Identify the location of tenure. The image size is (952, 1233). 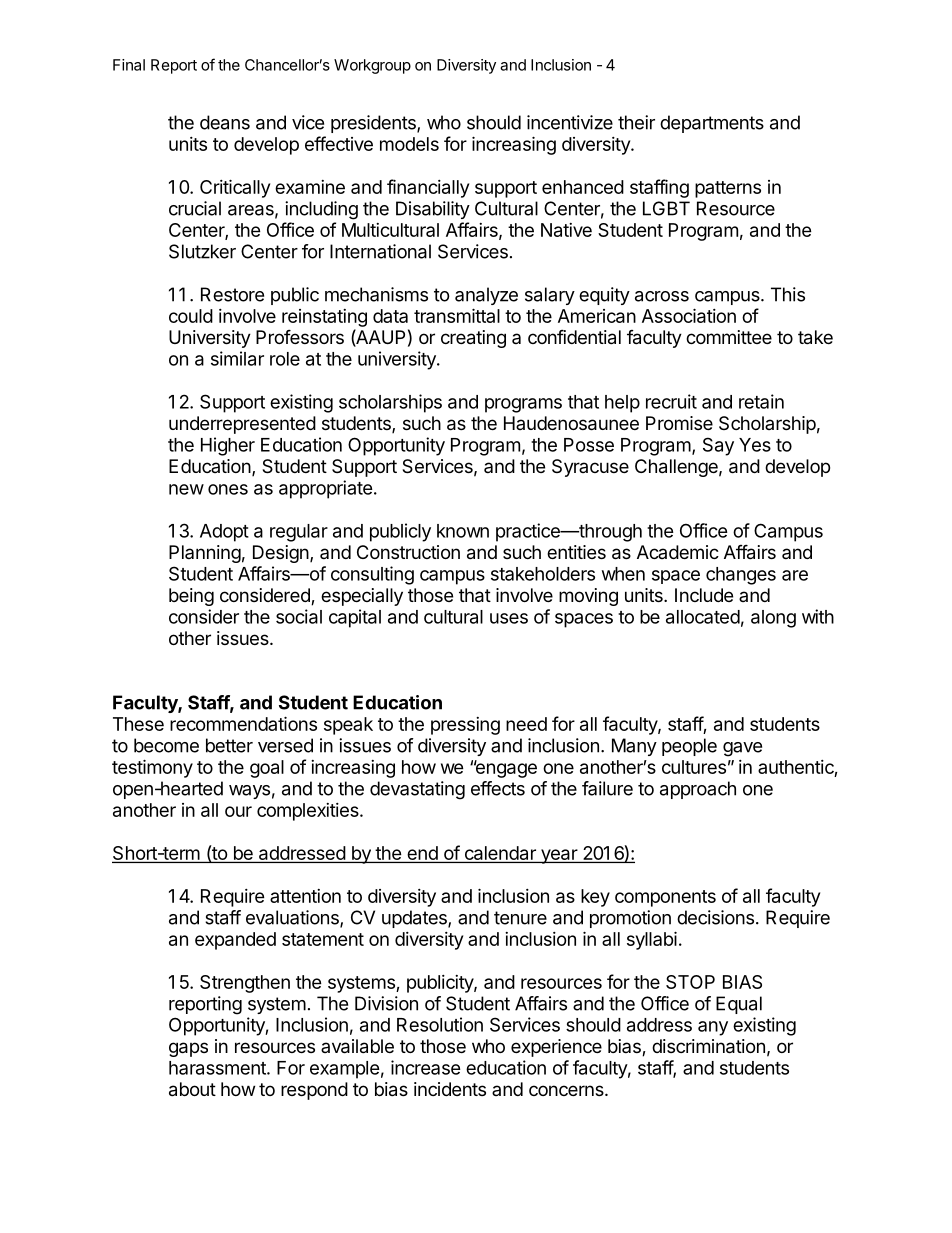
(520, 918).
